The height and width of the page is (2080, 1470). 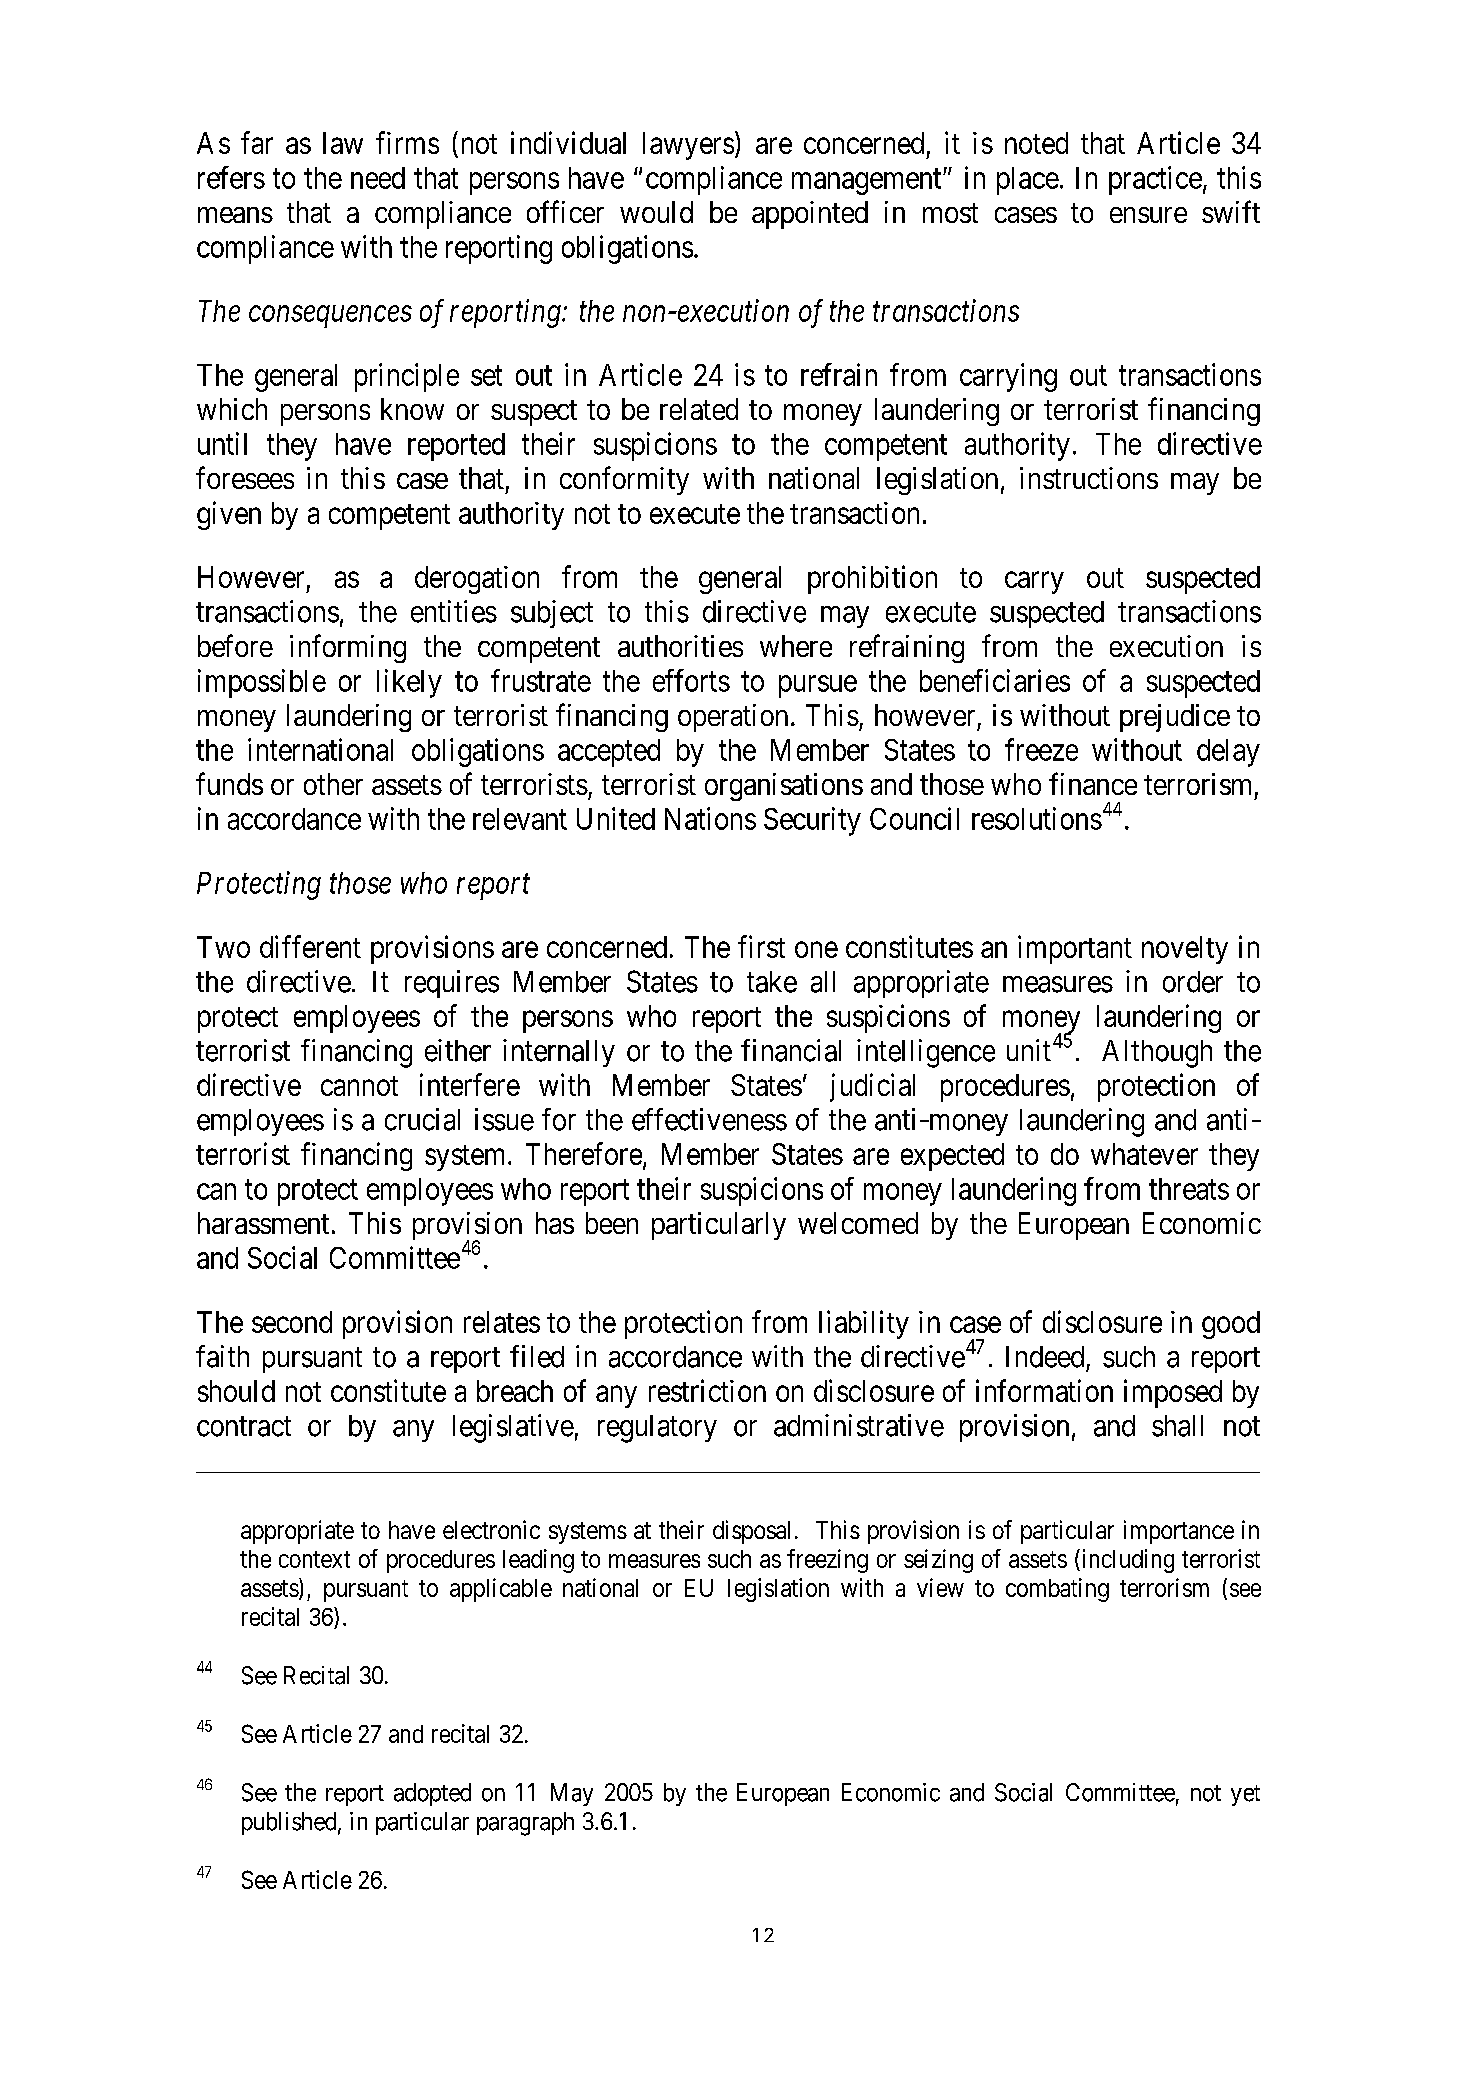 I want to click on practice, so click(x=1155, y=180).
